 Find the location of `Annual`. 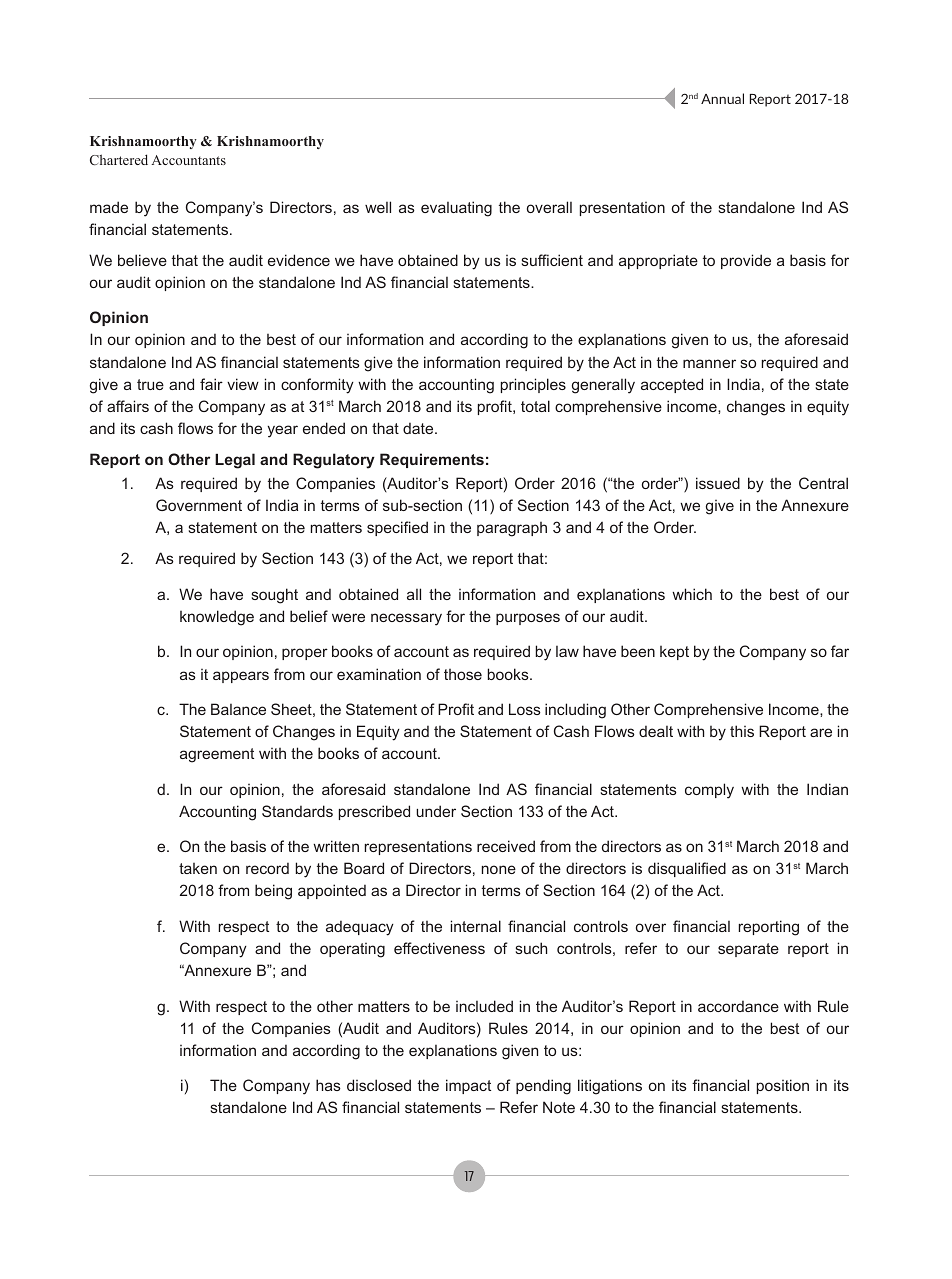

Annual is located at coordinates (722, 98).
